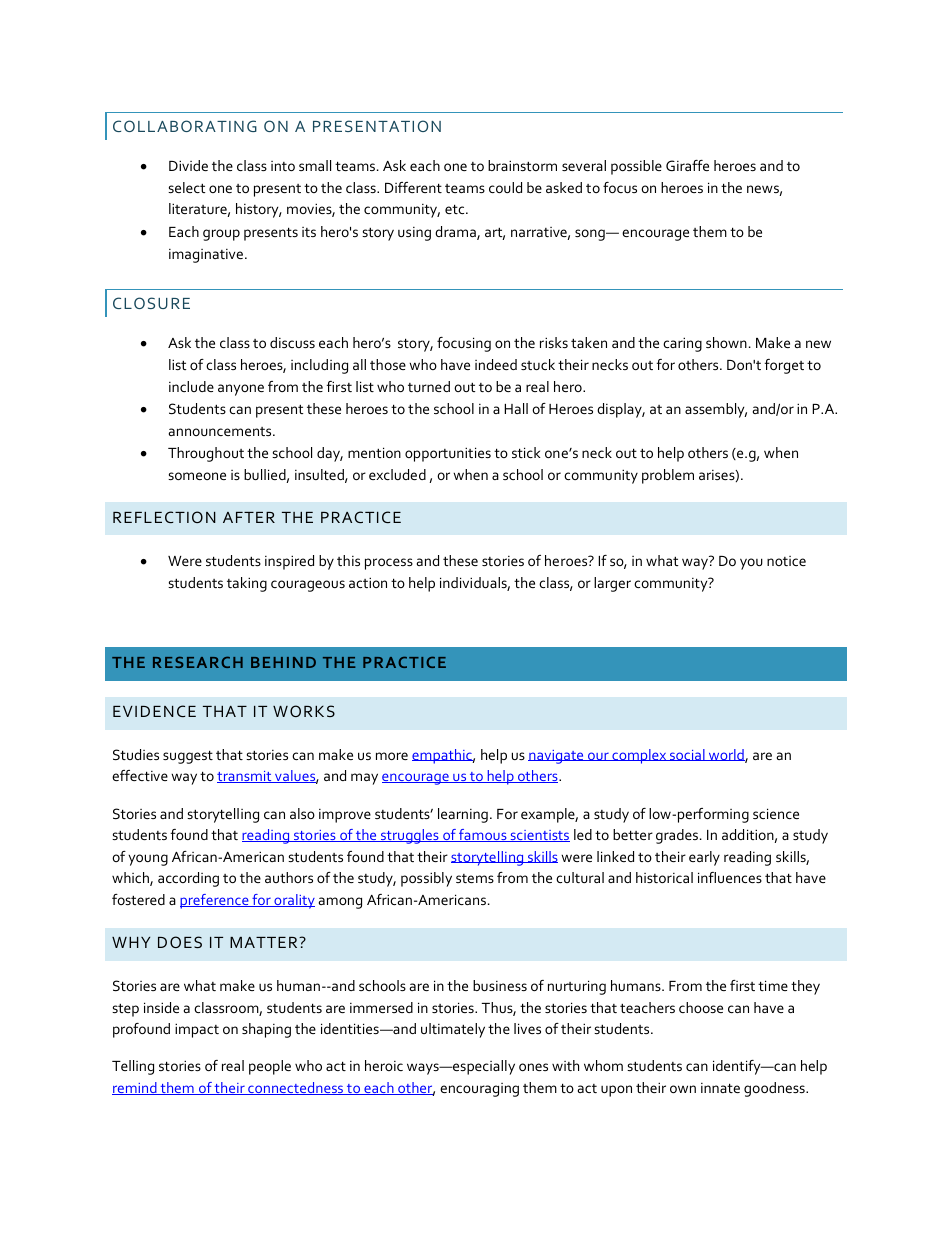 Image resolution: width=952 pixels, height=1233 pixels. Describe the element at coordinates (636, 167) in the screenshot. I see `possible` at that location.
